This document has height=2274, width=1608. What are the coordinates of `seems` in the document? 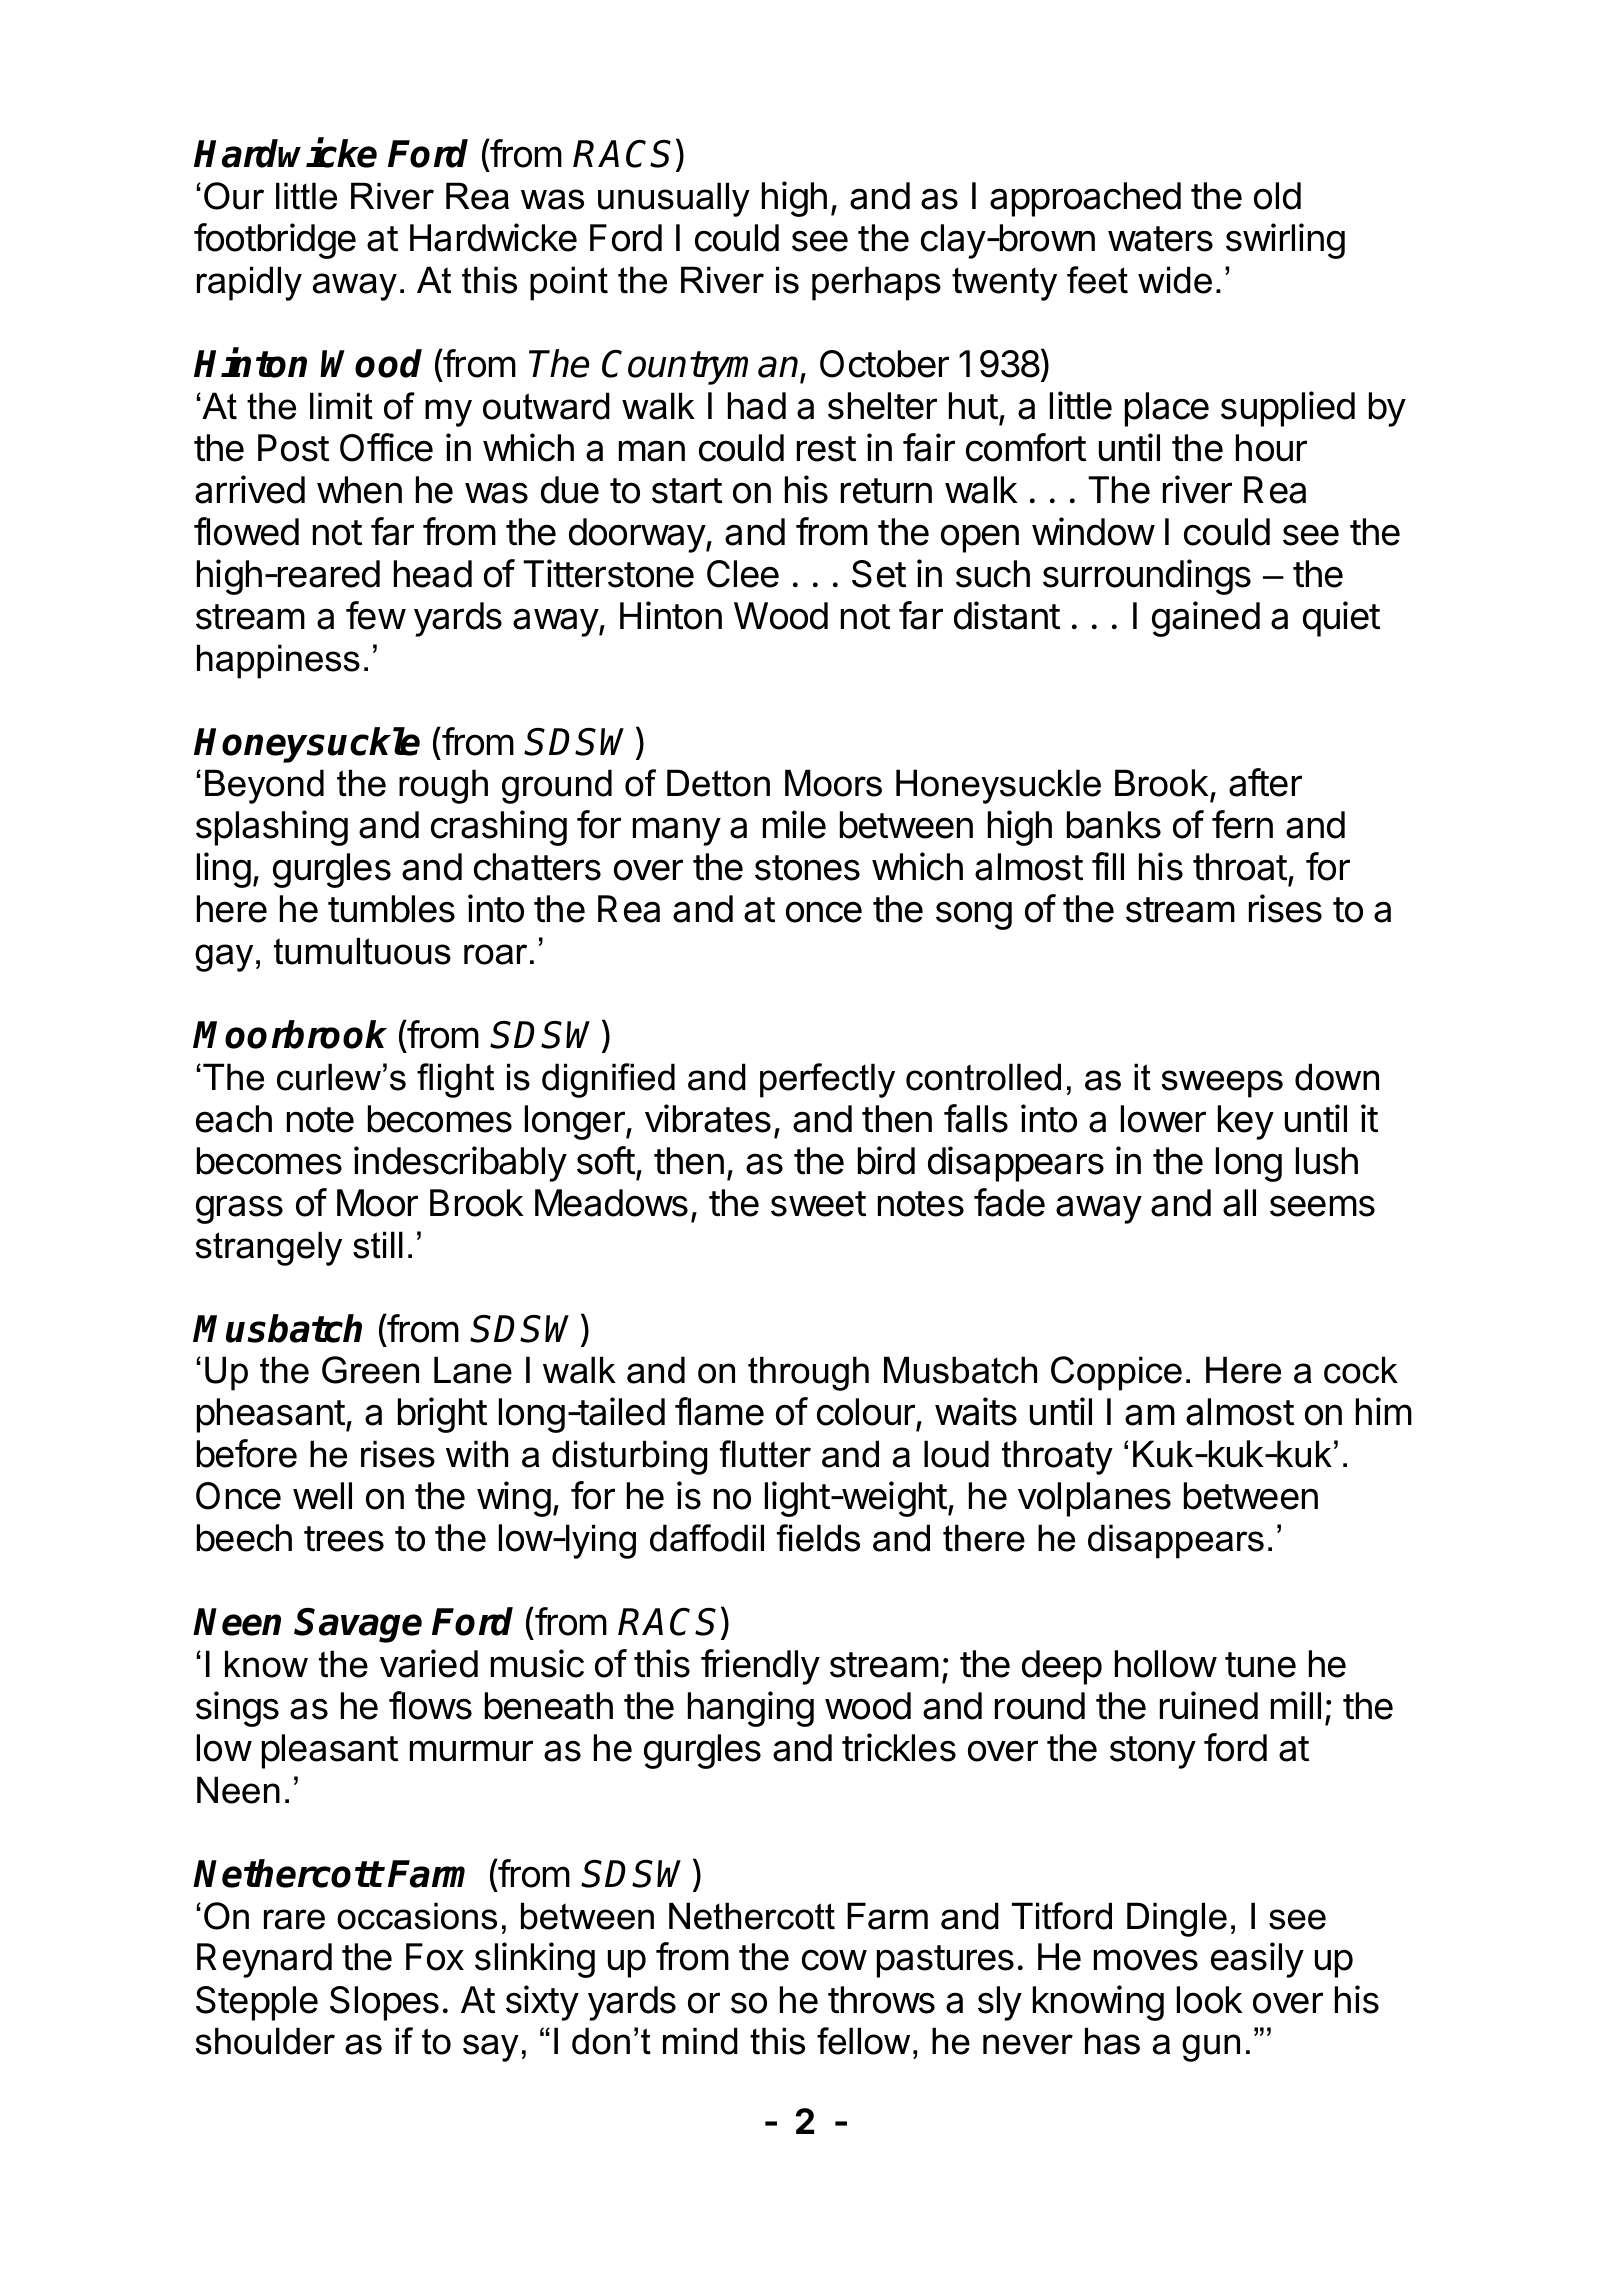 It's located at (1322, 1206).
